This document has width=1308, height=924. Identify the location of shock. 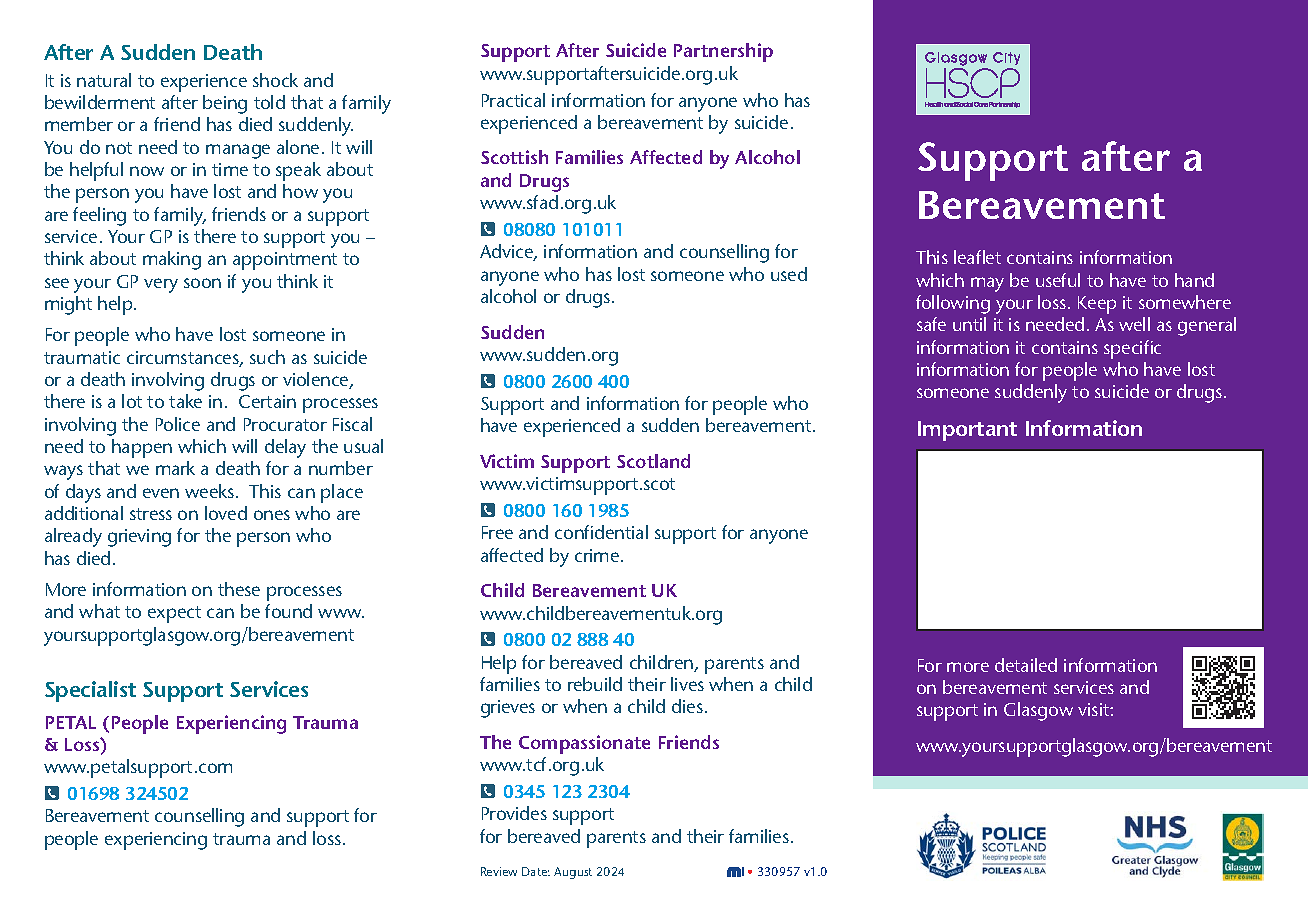
(275, 80).
